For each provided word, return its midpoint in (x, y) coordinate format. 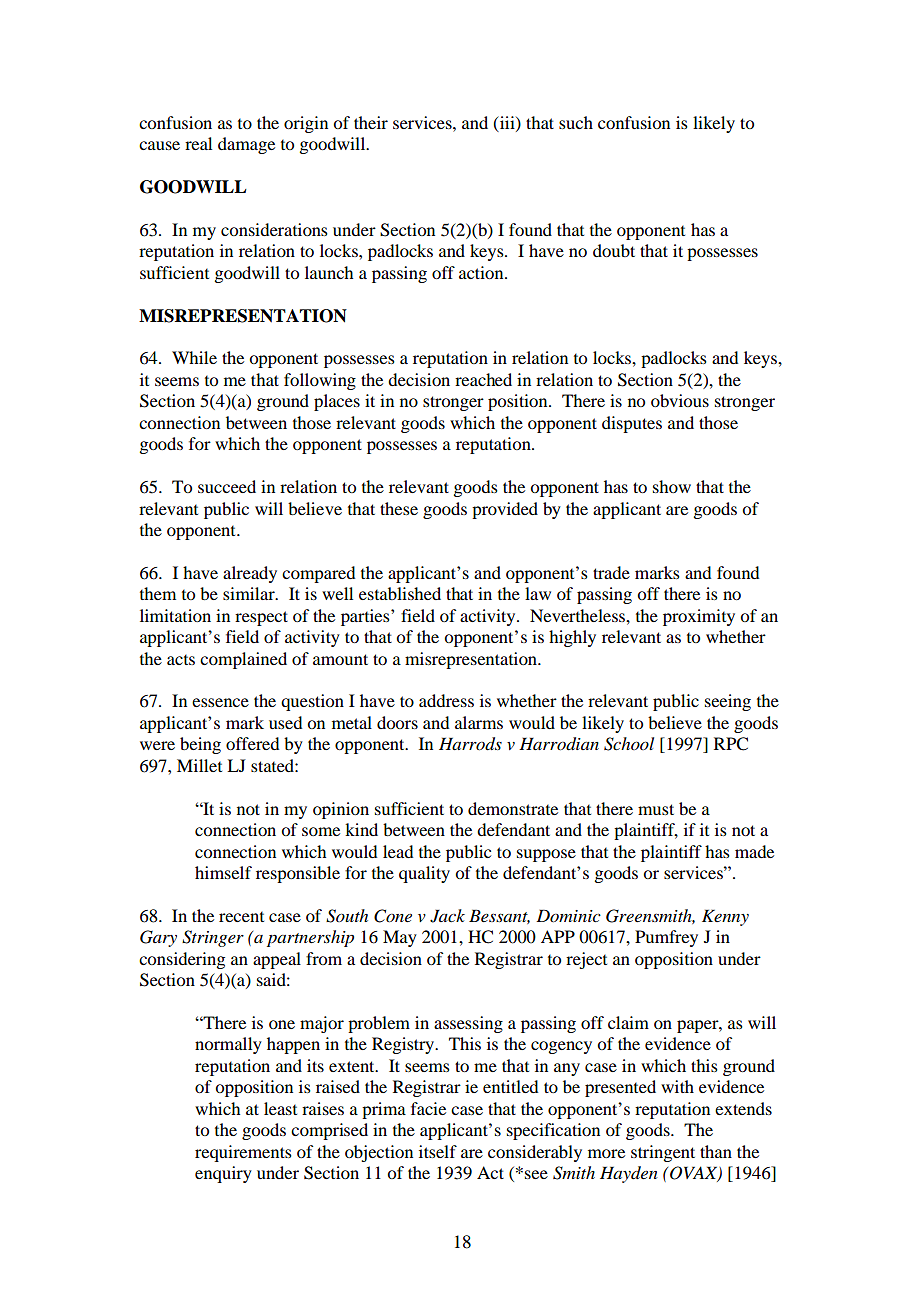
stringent (663, 1153)
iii (507, 123)
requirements (243, 1153)
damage (246, 145)
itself (438, 1151)
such (576, 122)
